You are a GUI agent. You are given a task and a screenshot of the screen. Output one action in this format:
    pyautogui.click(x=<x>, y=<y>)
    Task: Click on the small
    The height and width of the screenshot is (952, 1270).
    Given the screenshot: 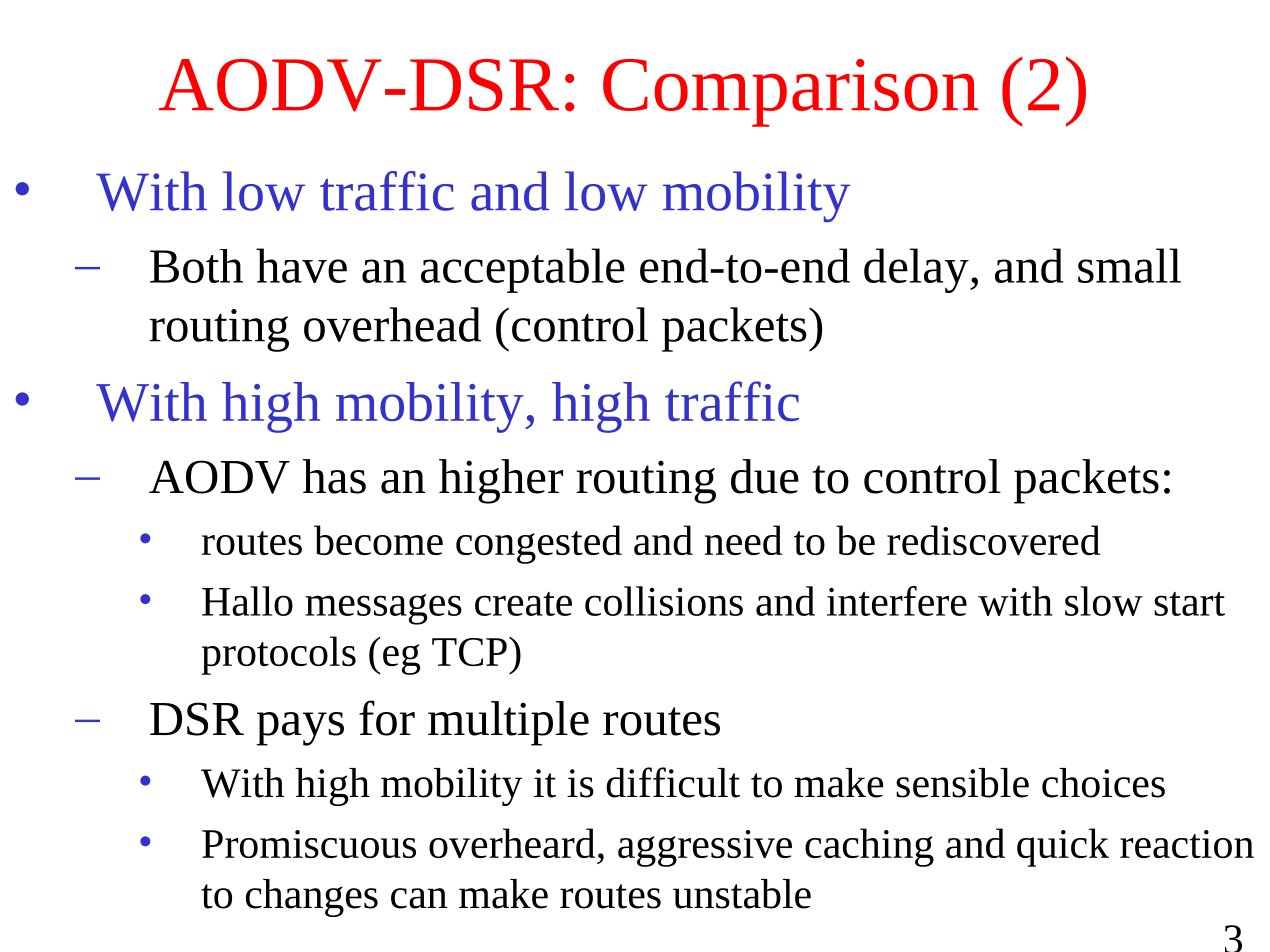 What is the action you would take?
    pyautogui.click(x=1129, y=265)
